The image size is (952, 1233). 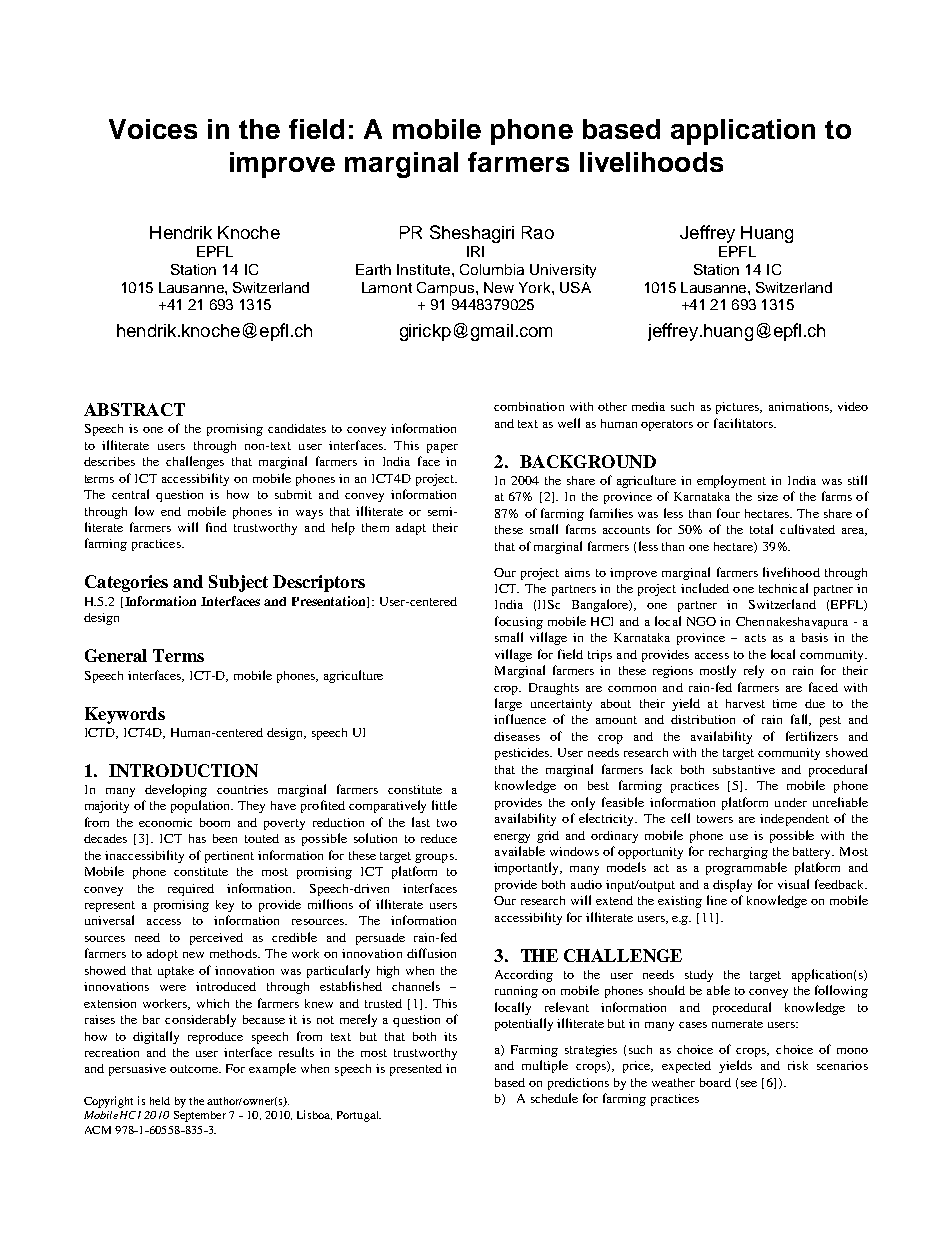 I want to click on Rao, so click(x=538, y=232).
